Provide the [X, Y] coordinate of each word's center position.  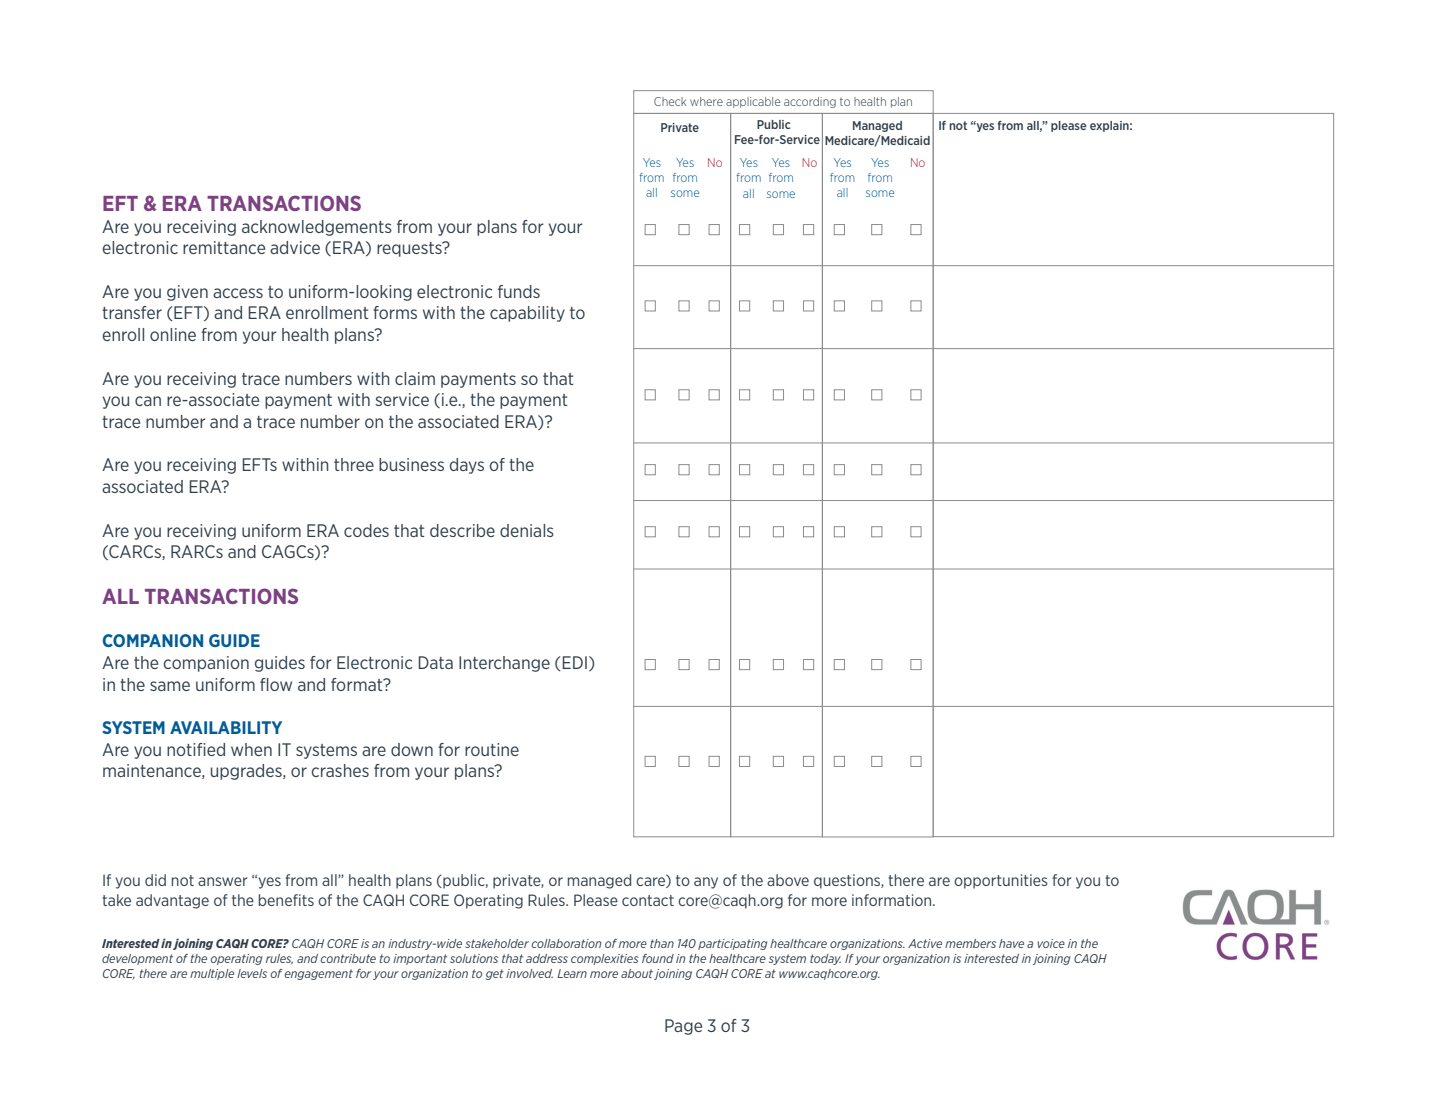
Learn [572, 973]
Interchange [504, 664]
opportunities [1001, 881]
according [810, 102]
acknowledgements [317, 228]
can [148, 401]
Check [670, 101]
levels [252, 973]
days [467, 466]
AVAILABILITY [226, 727]
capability [527, 314]
